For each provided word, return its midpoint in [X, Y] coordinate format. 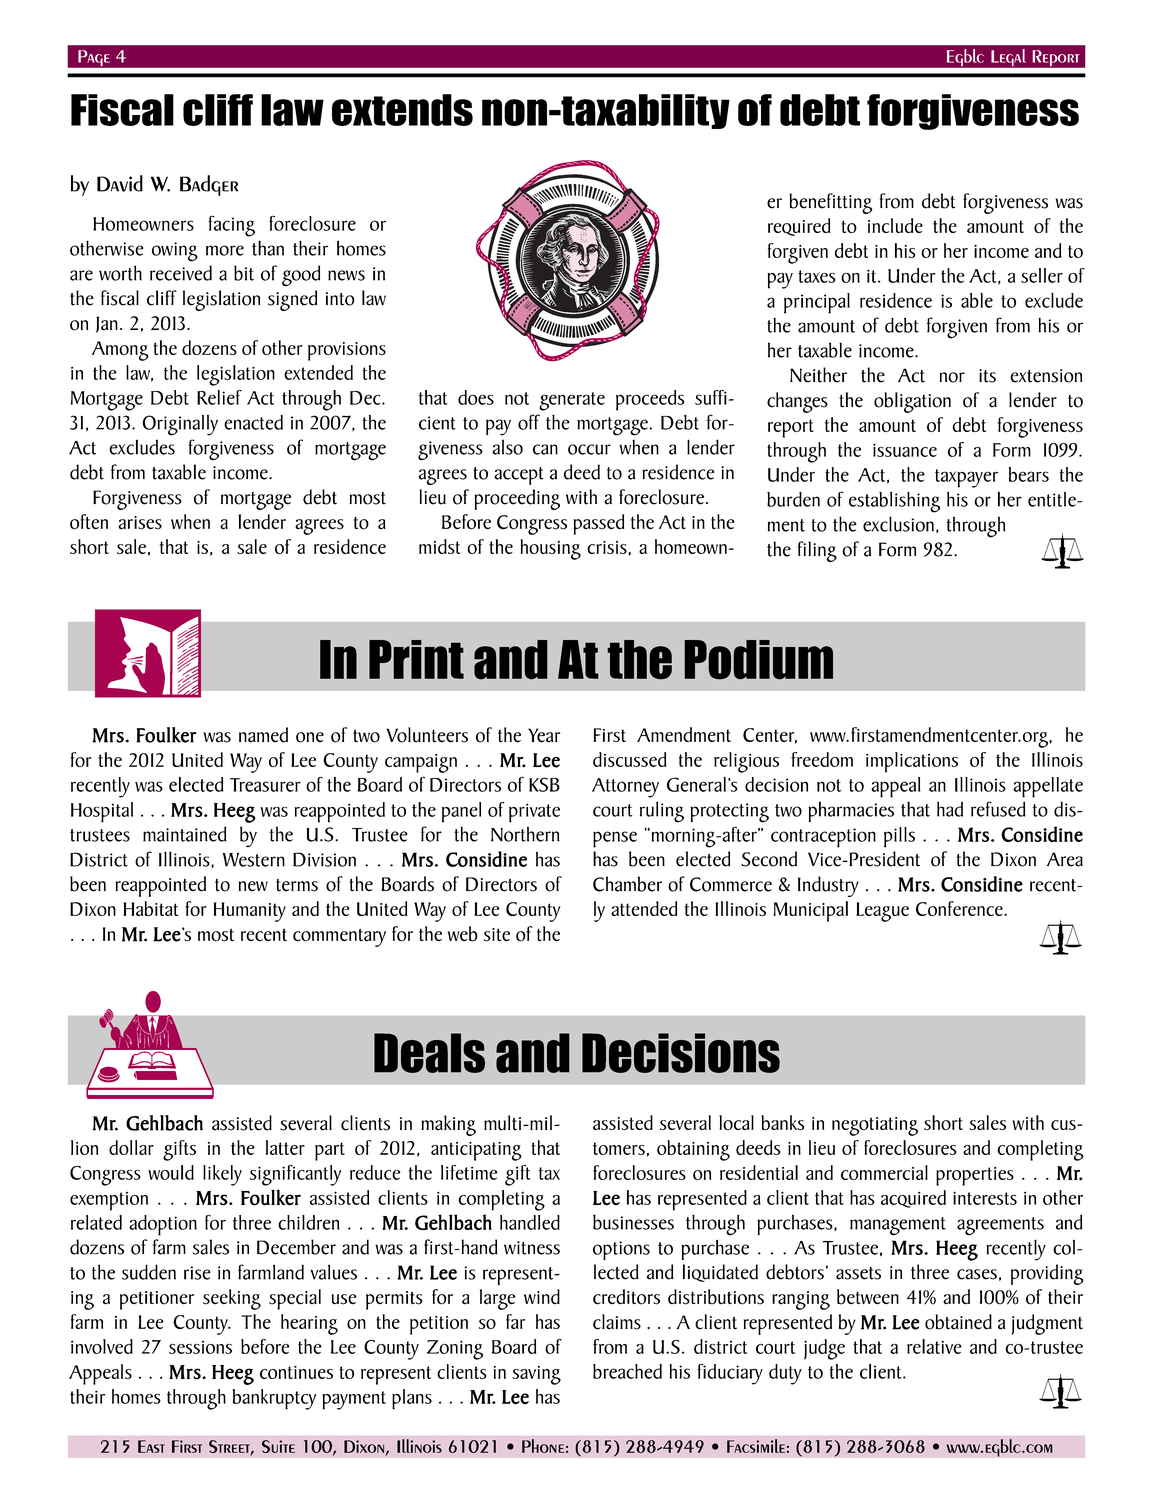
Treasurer [265, 785]
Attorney [625, 788]
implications [912, 762]
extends [402, 110]
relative [934, 1346]
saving [536, 1375]
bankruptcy [274, 1399]
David [120, 183]
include [895, 225]
